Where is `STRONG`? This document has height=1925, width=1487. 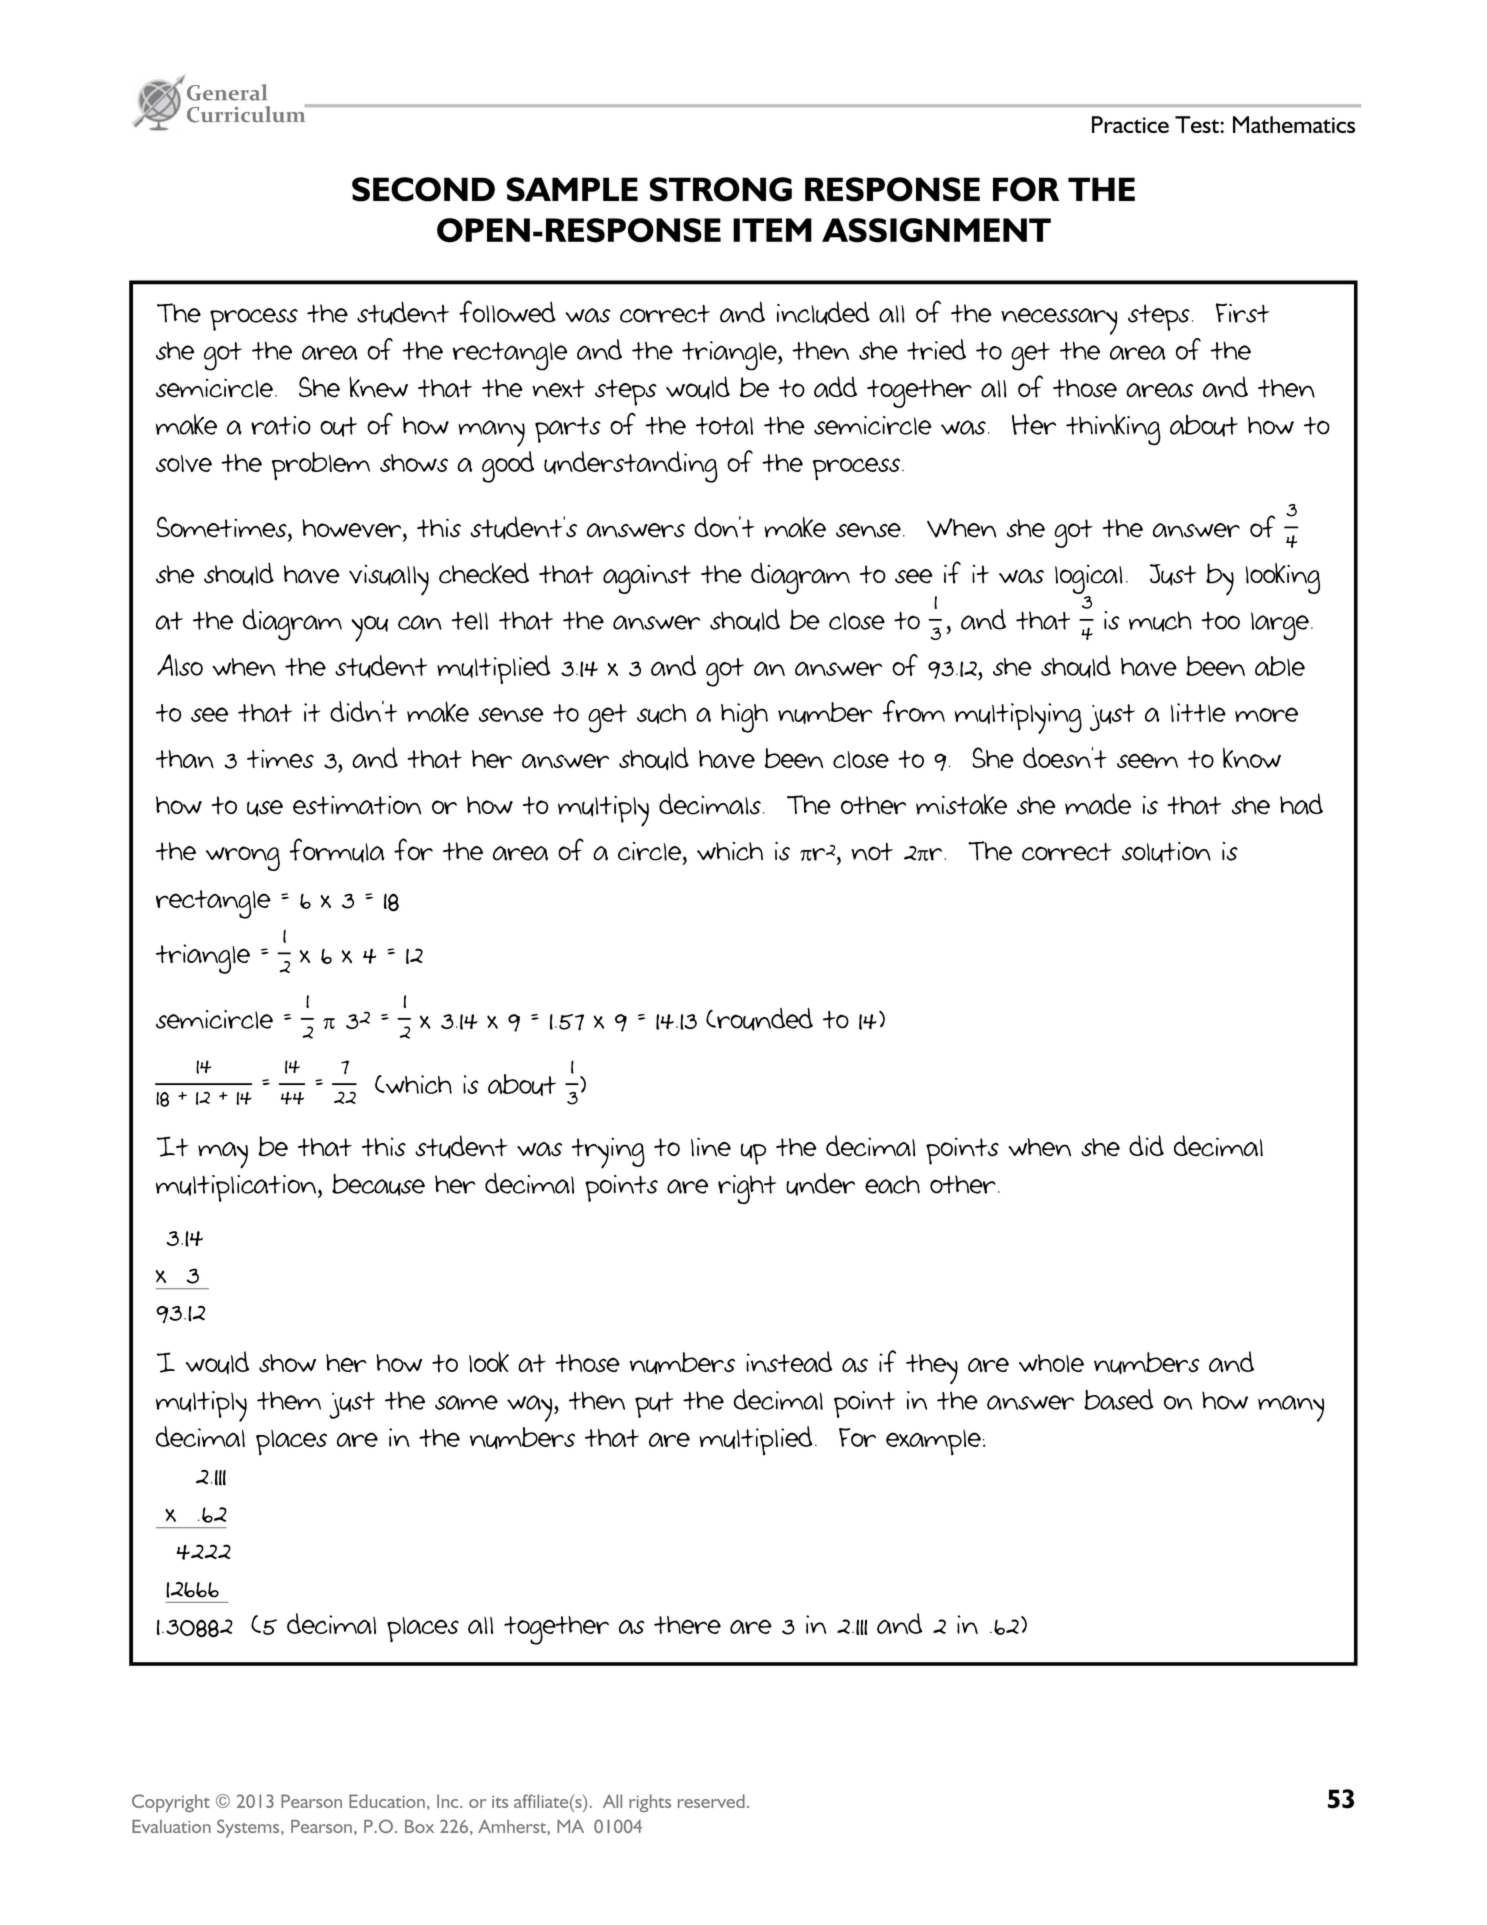
STRONG is located at coordinates (721, 189).
